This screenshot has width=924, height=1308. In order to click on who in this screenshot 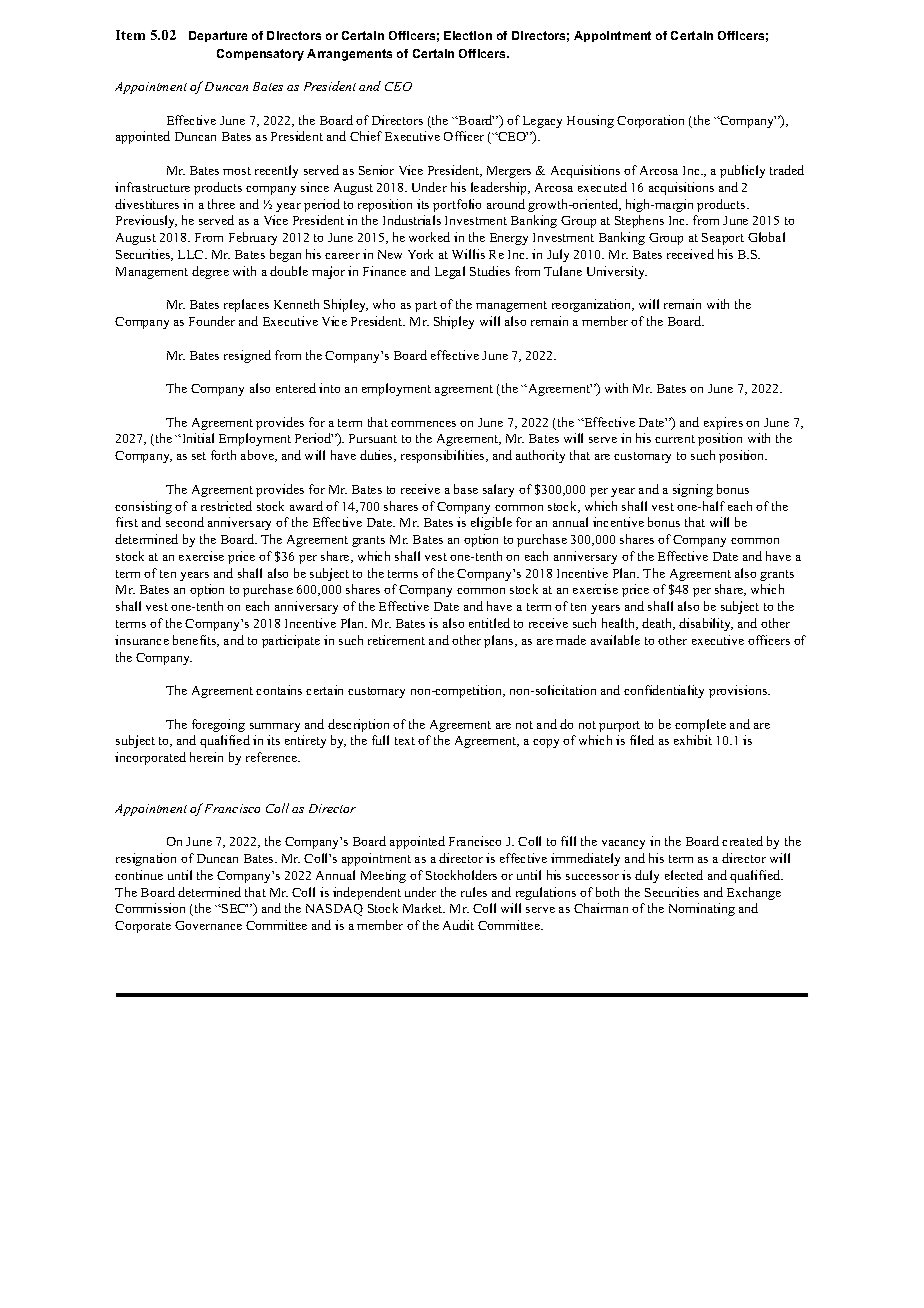, I will do `click(384, 304)`.
